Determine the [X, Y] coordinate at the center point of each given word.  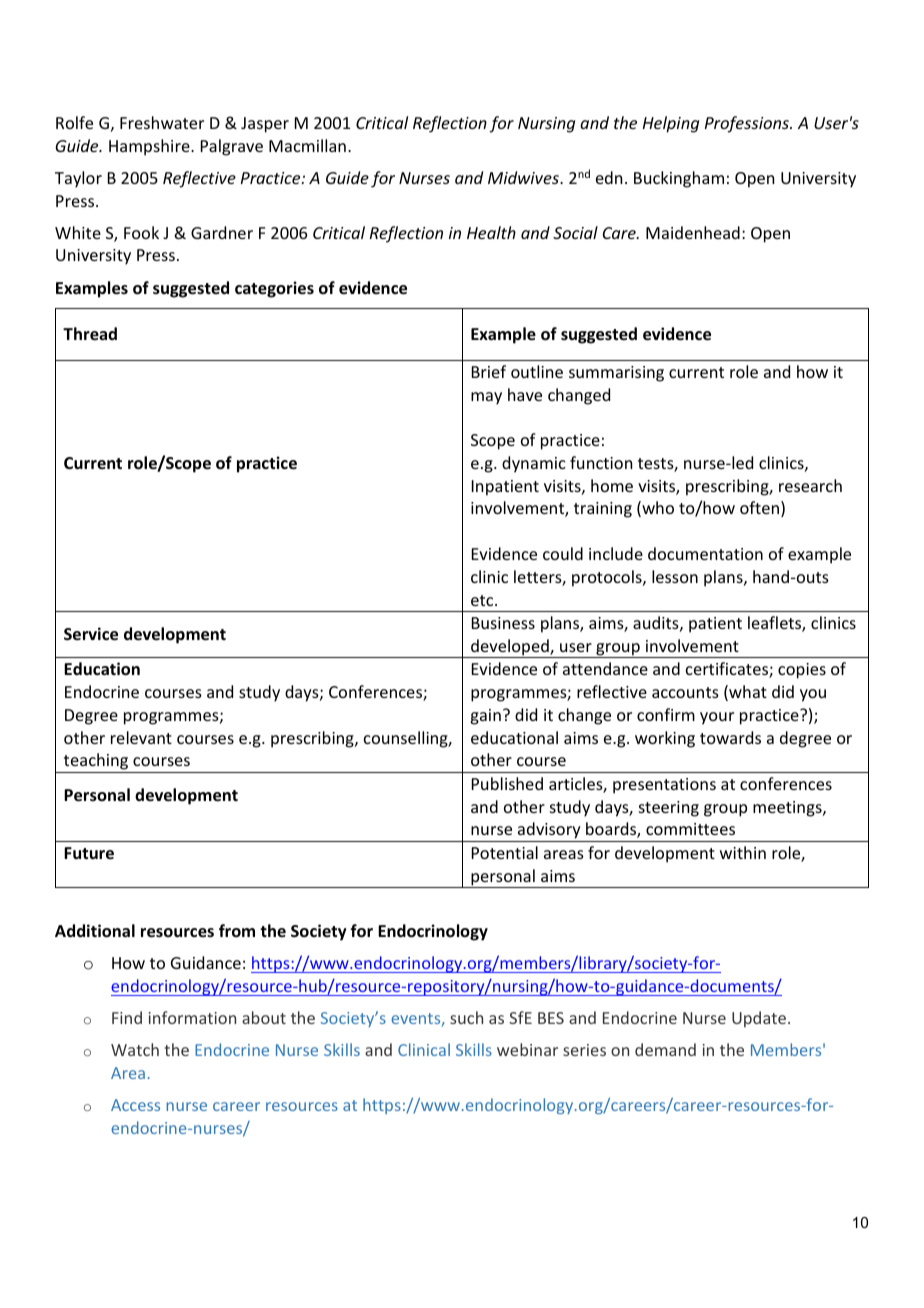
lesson [675, 576]
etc [483, 600]
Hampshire [150, 147]
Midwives [524, 177]
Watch [135, 1049]
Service [91, 634]
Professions [748, 124]
